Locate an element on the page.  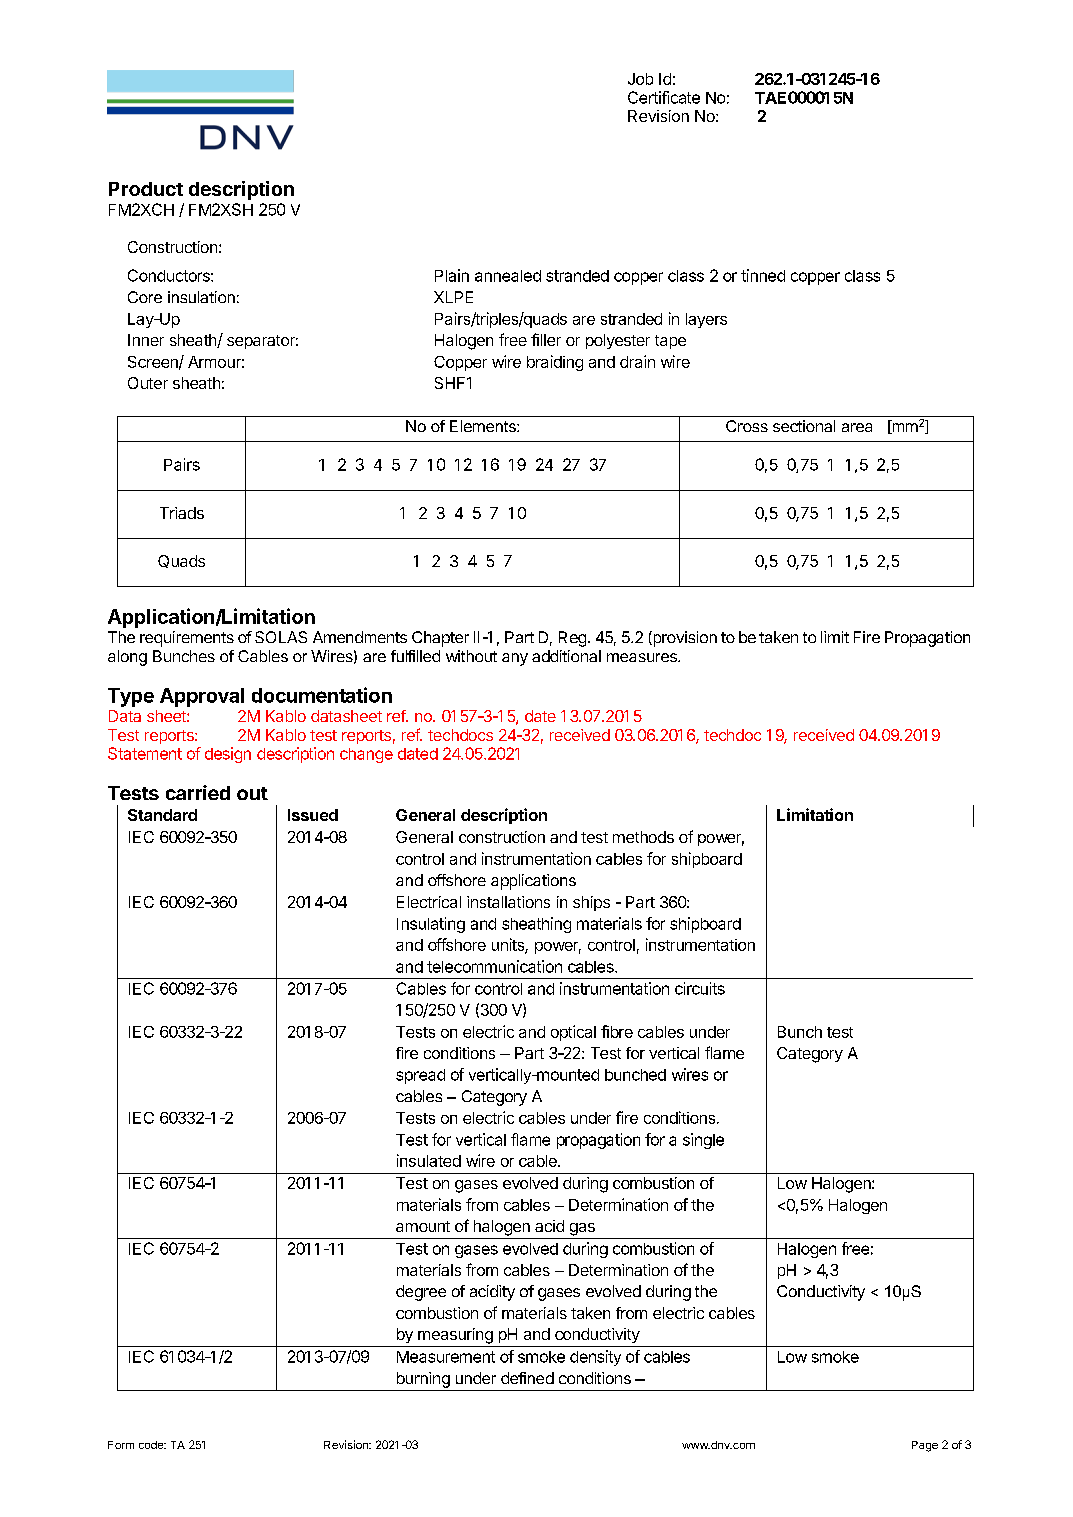
Form is located at coordinates (121, 1445).
